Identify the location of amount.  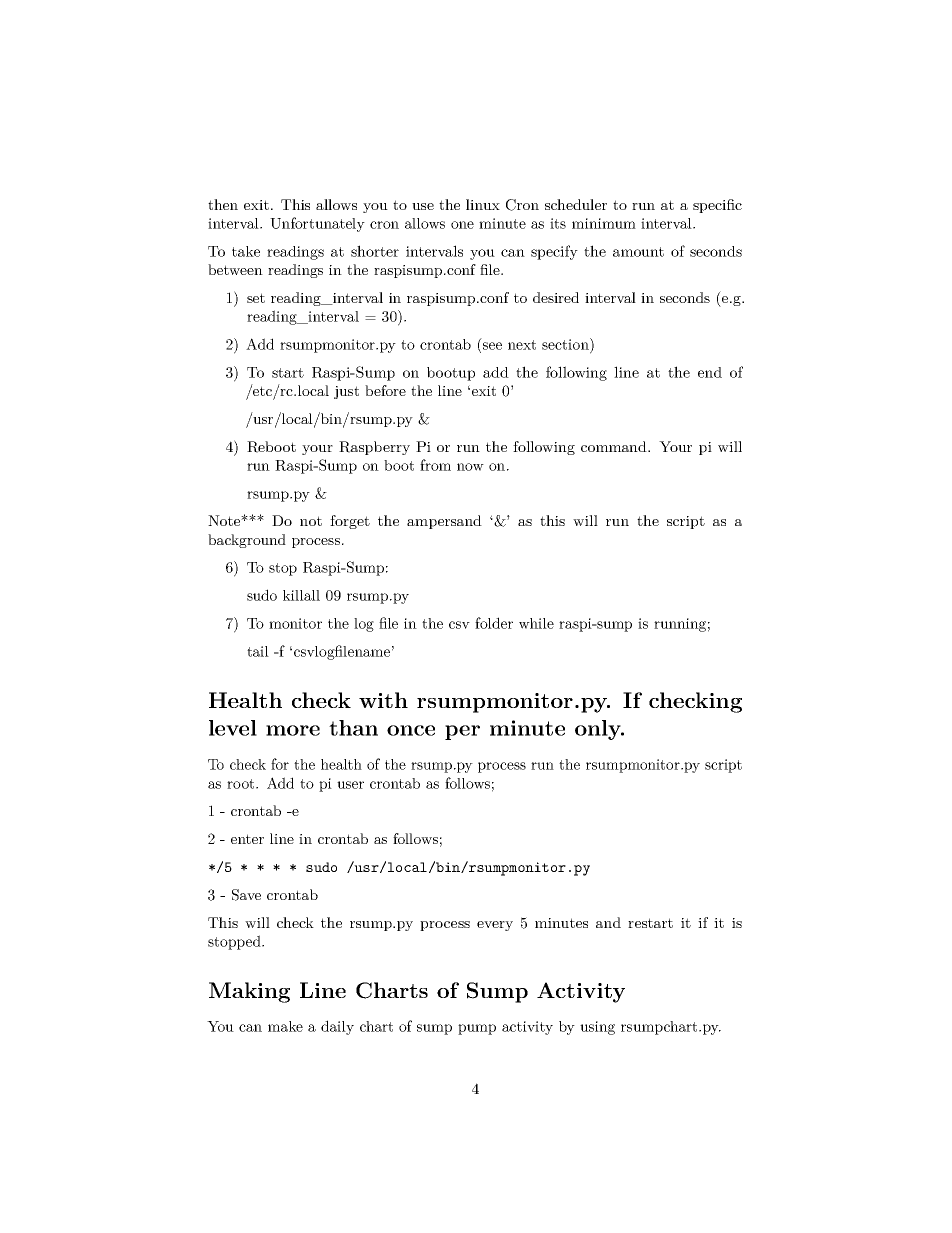
(638, 252).
